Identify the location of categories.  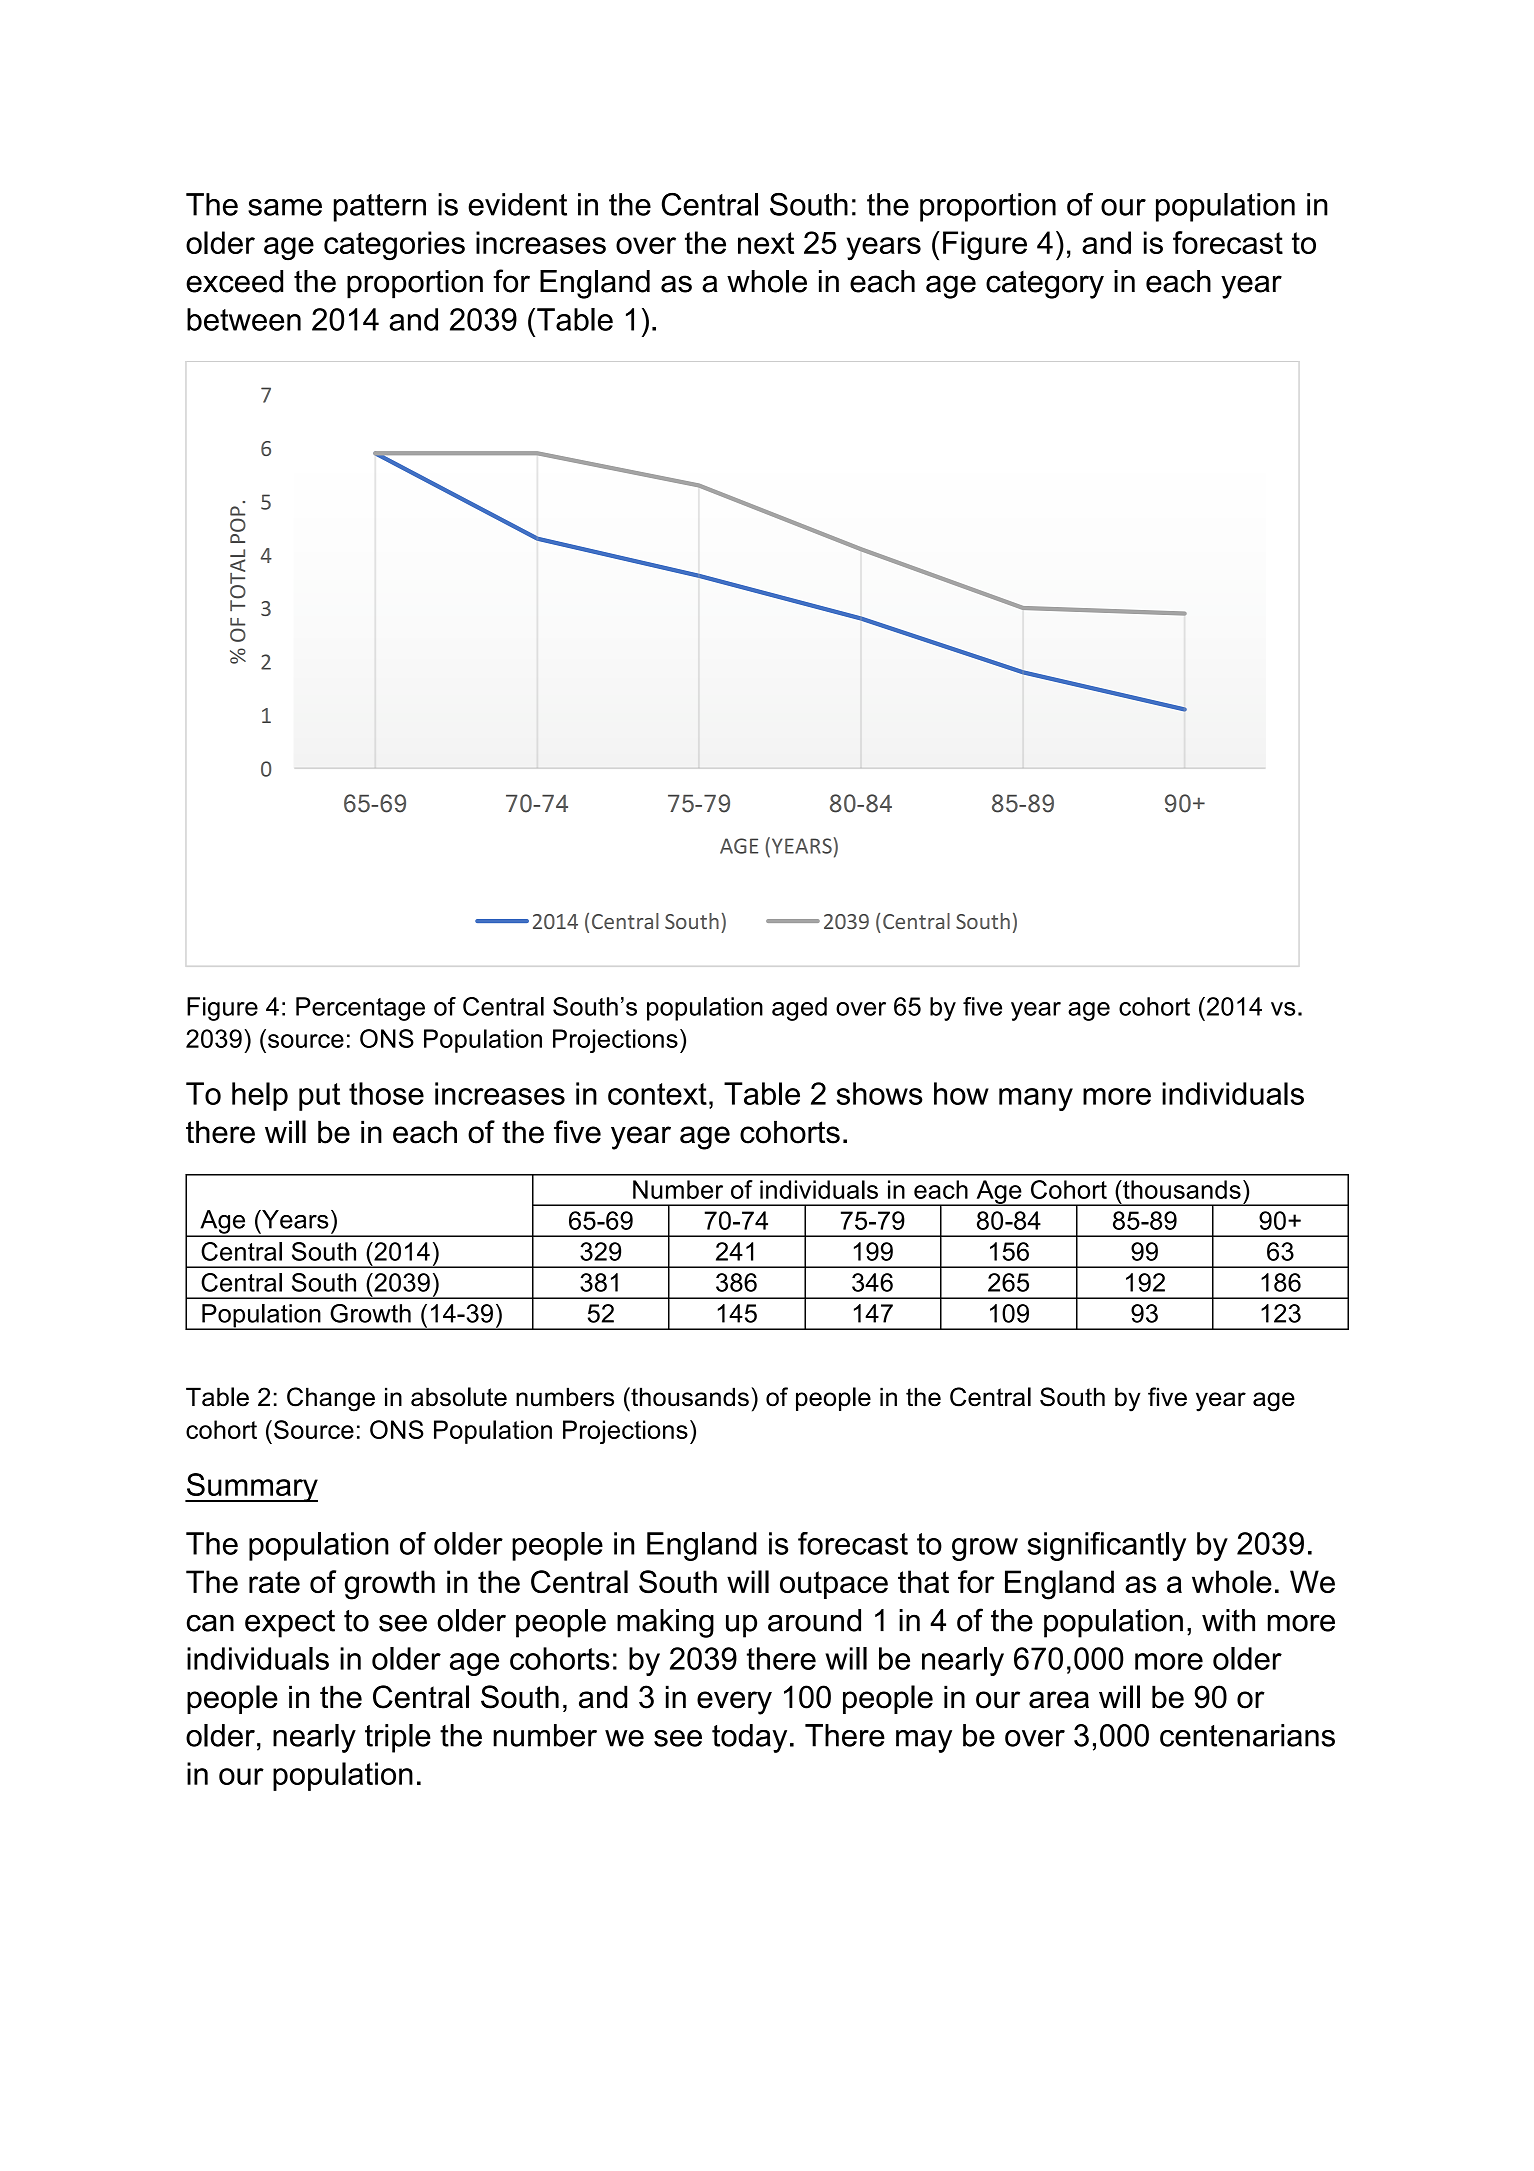
(394, 246).
